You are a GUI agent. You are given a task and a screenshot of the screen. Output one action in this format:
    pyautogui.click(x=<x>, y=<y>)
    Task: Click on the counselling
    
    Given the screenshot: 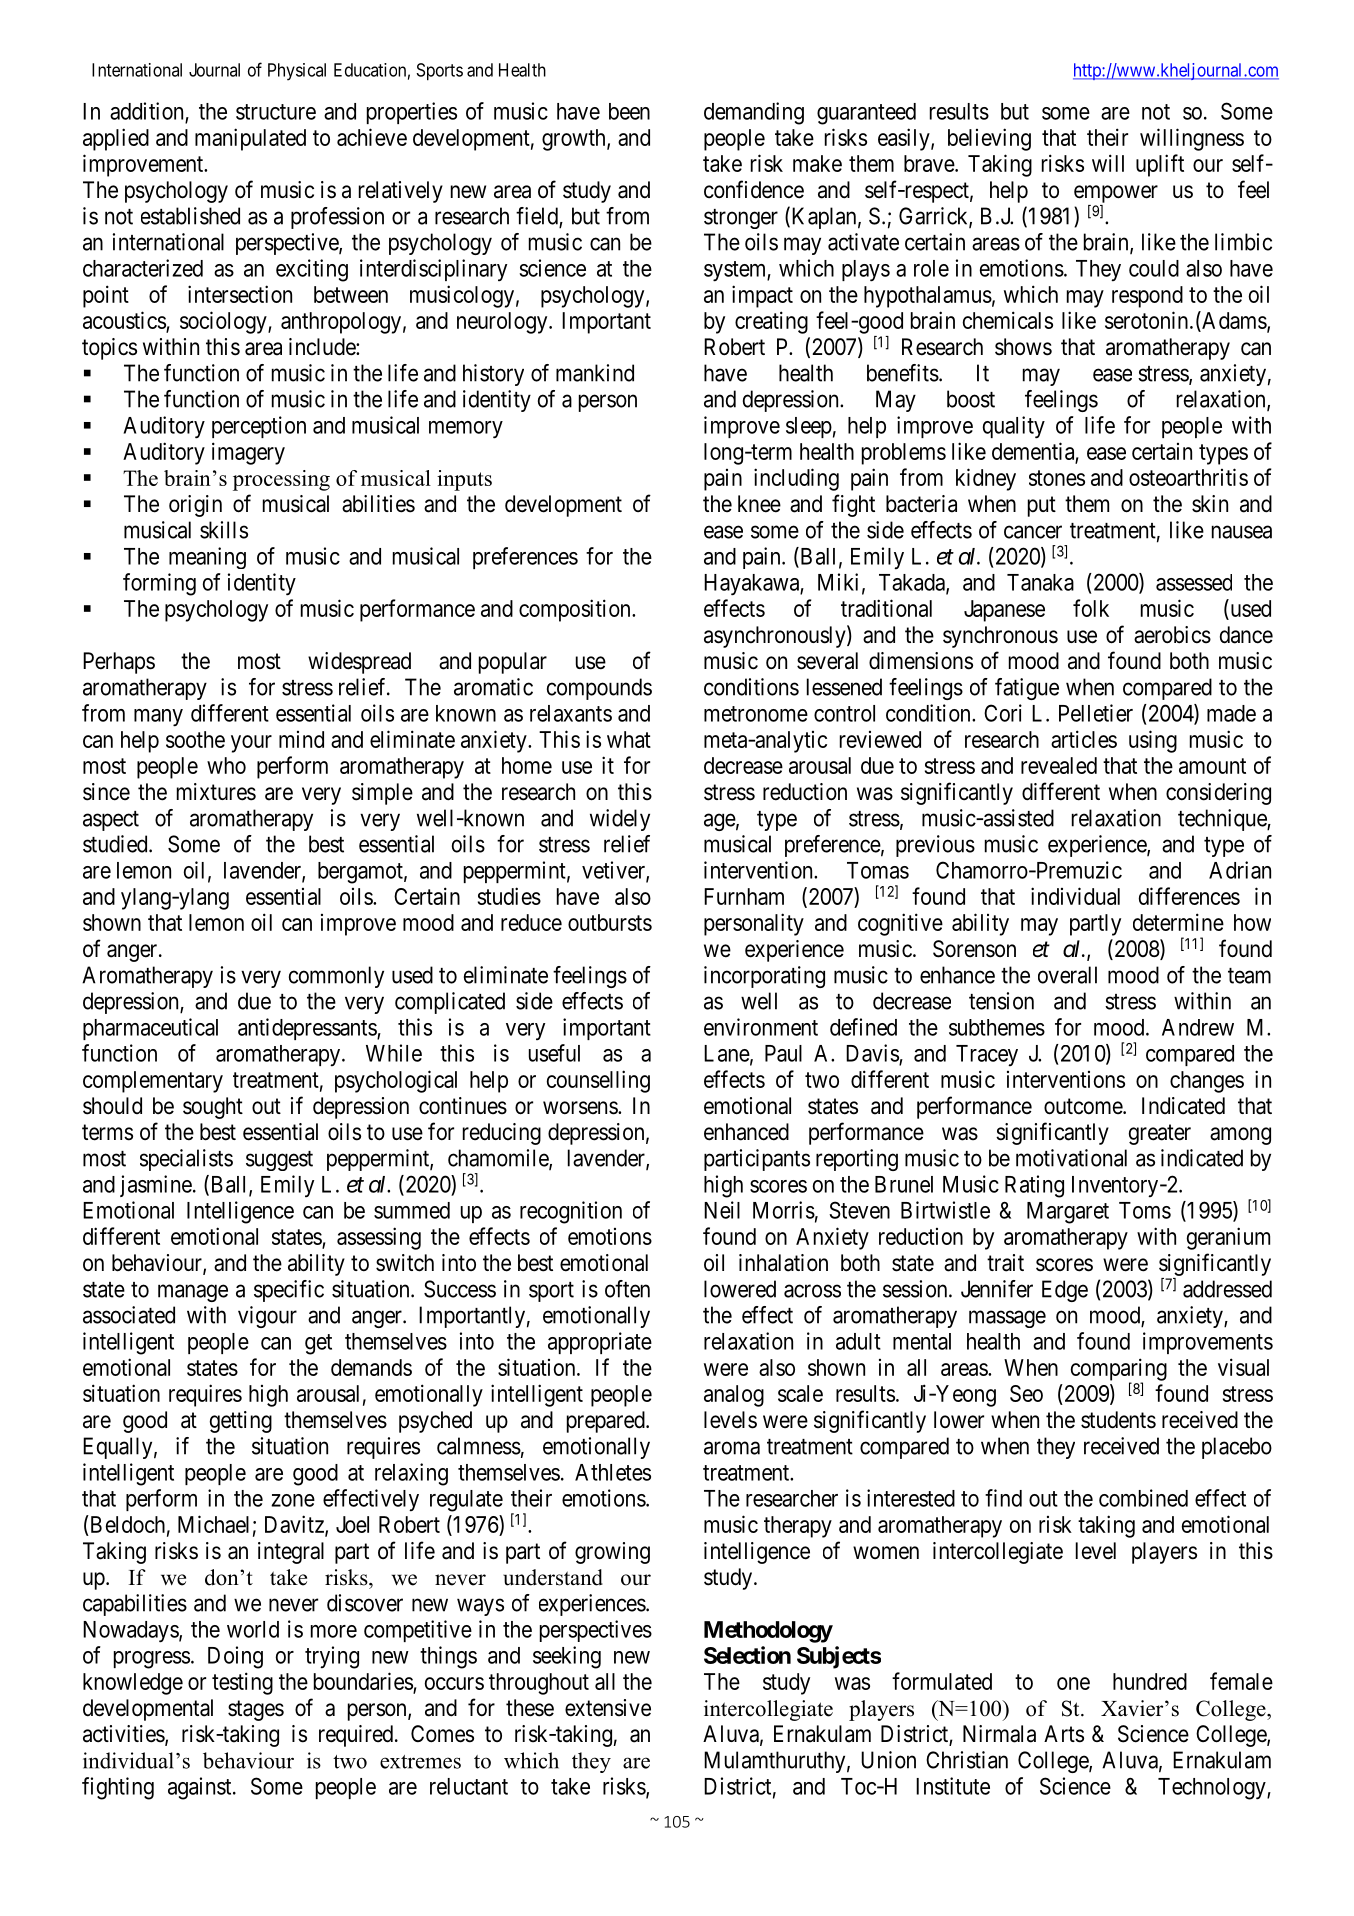 What is the action you would take?
    pyautogui.click(x=598, y=1081)
